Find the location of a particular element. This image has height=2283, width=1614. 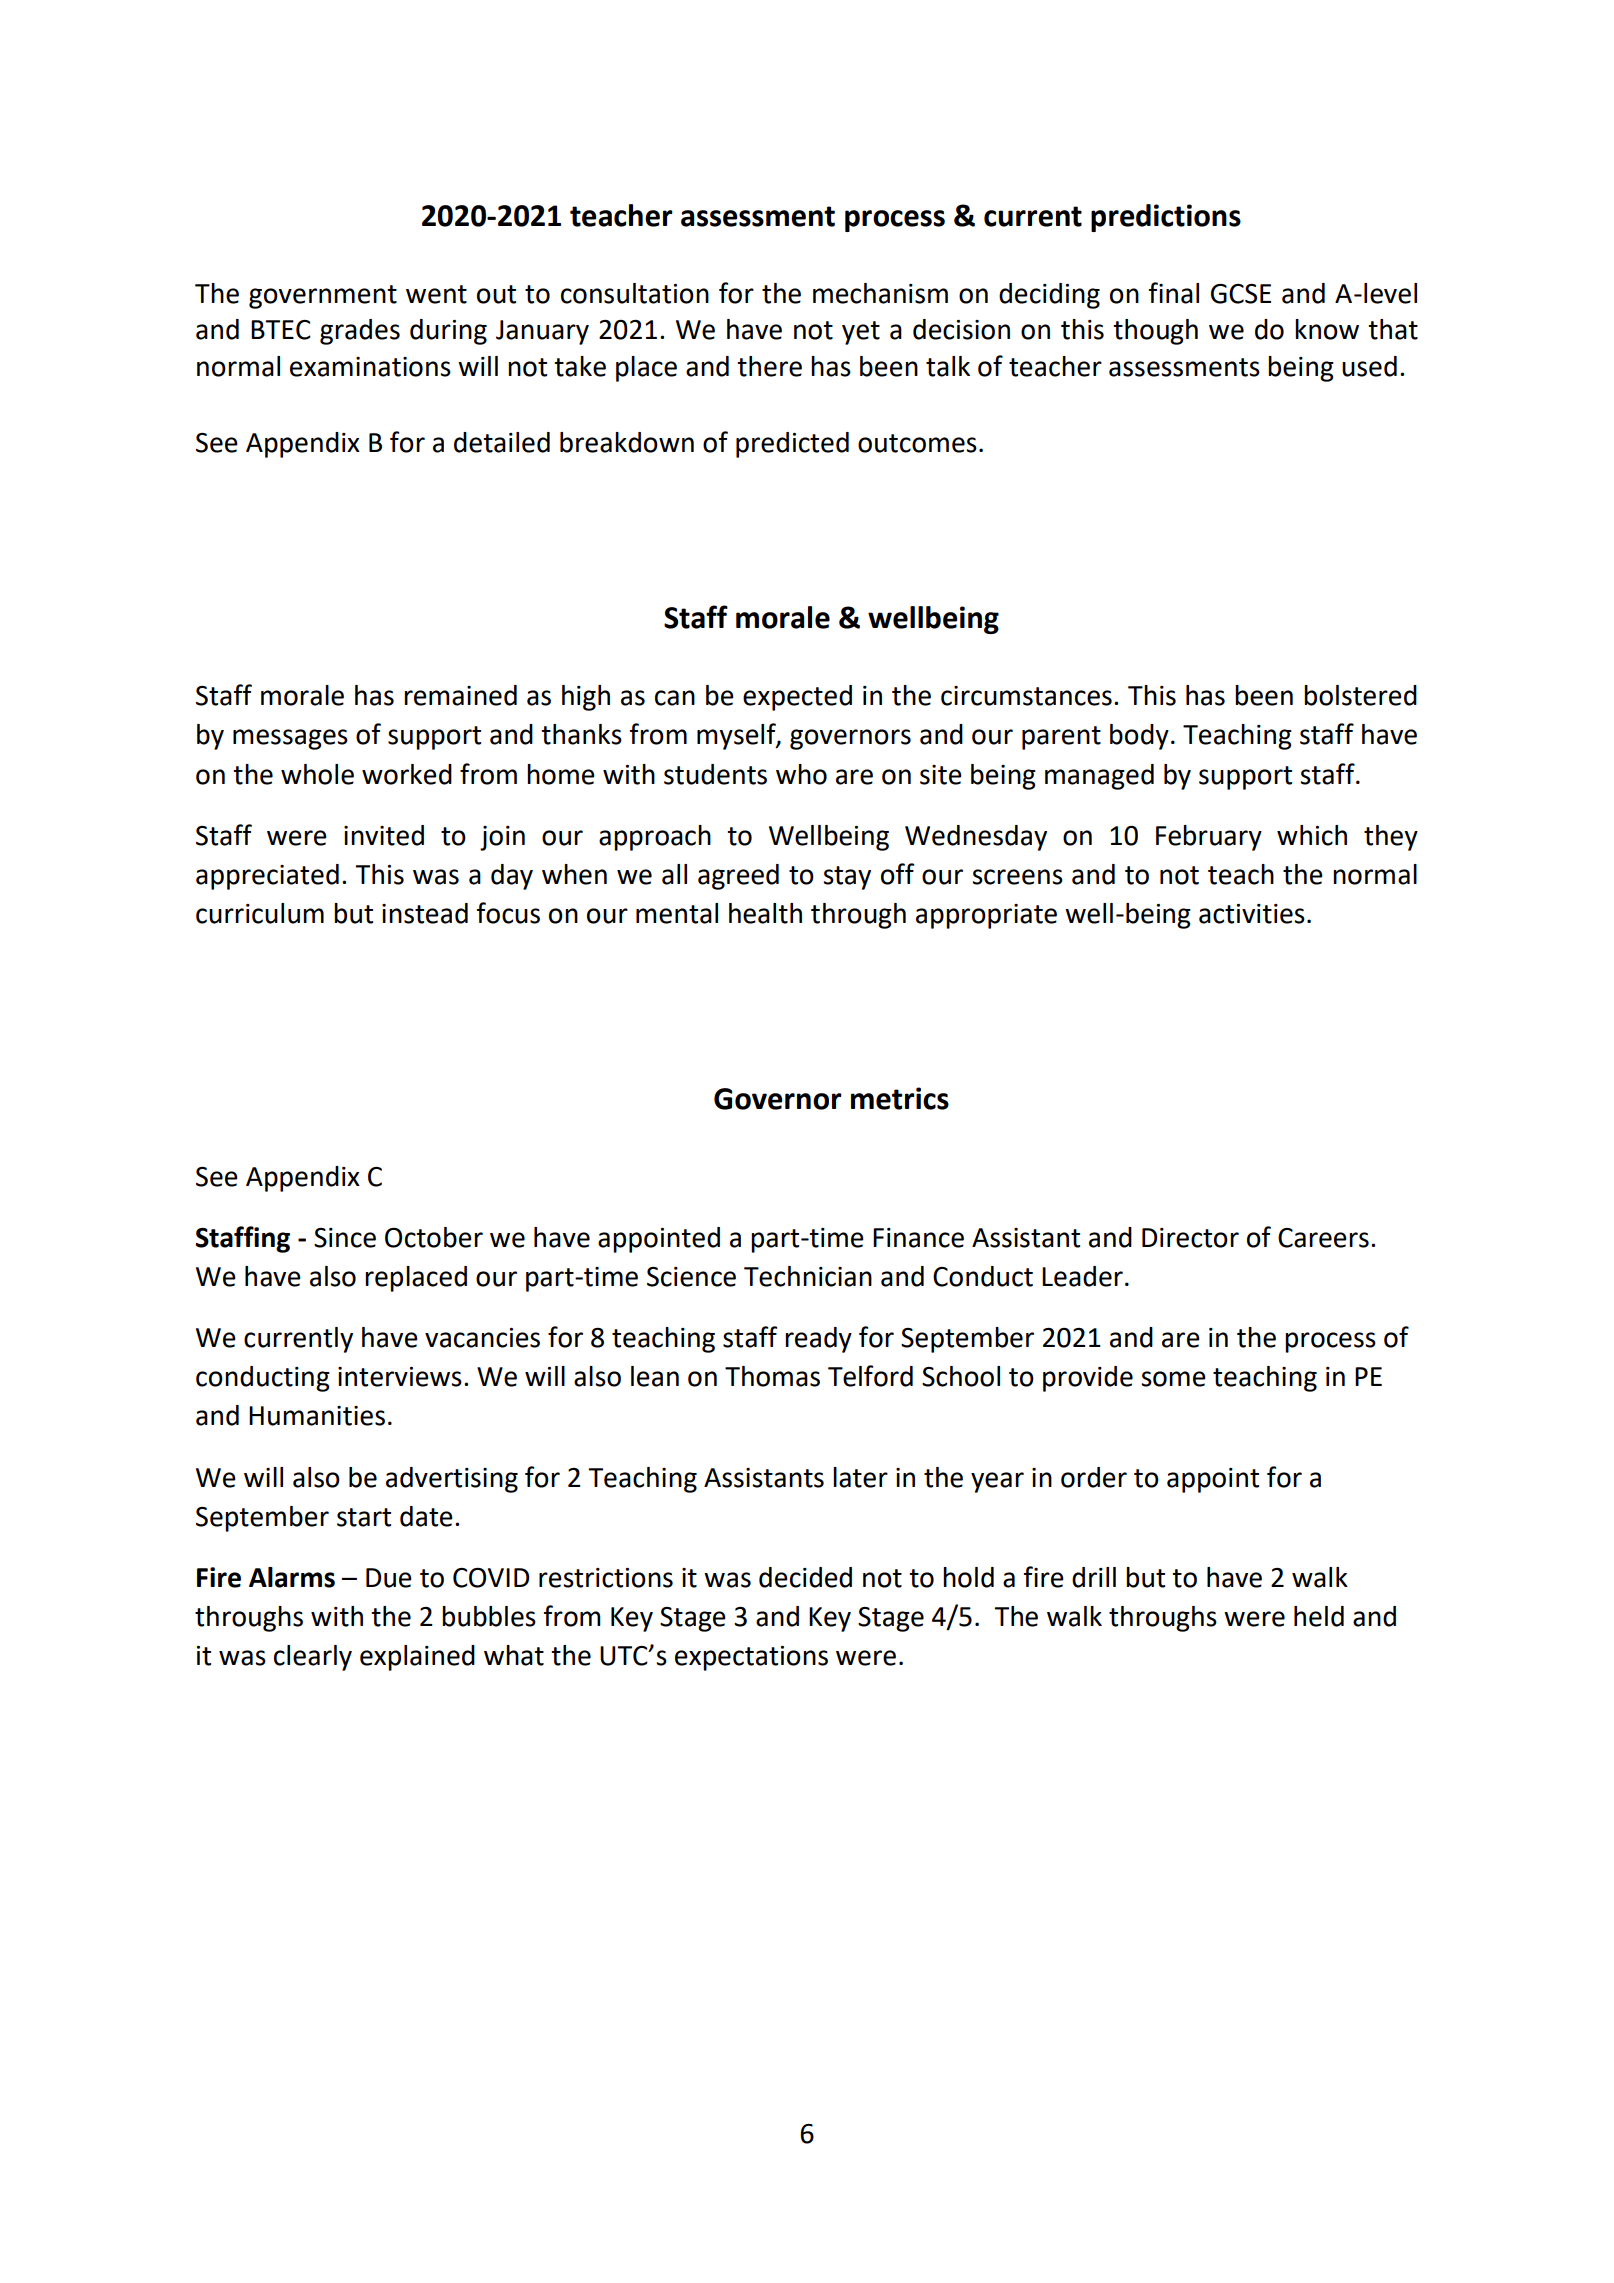

GCSE is located at coordinates (1241, 294).
